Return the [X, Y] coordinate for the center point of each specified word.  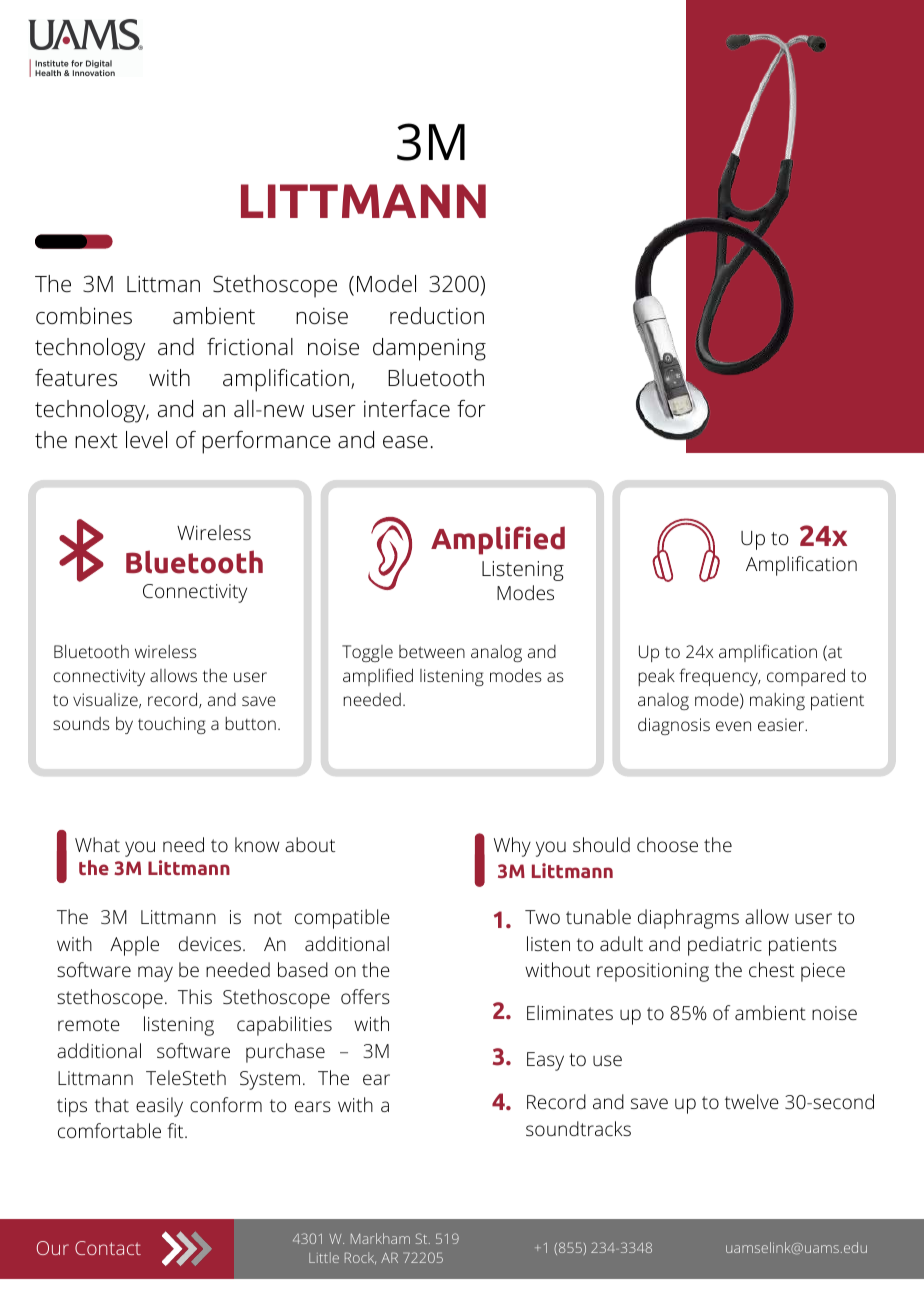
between [432, 651]
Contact [108, 1248]
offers [365, 996]
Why [512, 847]
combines [84, 316]
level [146, 440]
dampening [429, 349]
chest [771, 969]
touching [172, 725]
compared [806, 677]
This [195, 996]
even [733, 726]
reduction [437, 316]
